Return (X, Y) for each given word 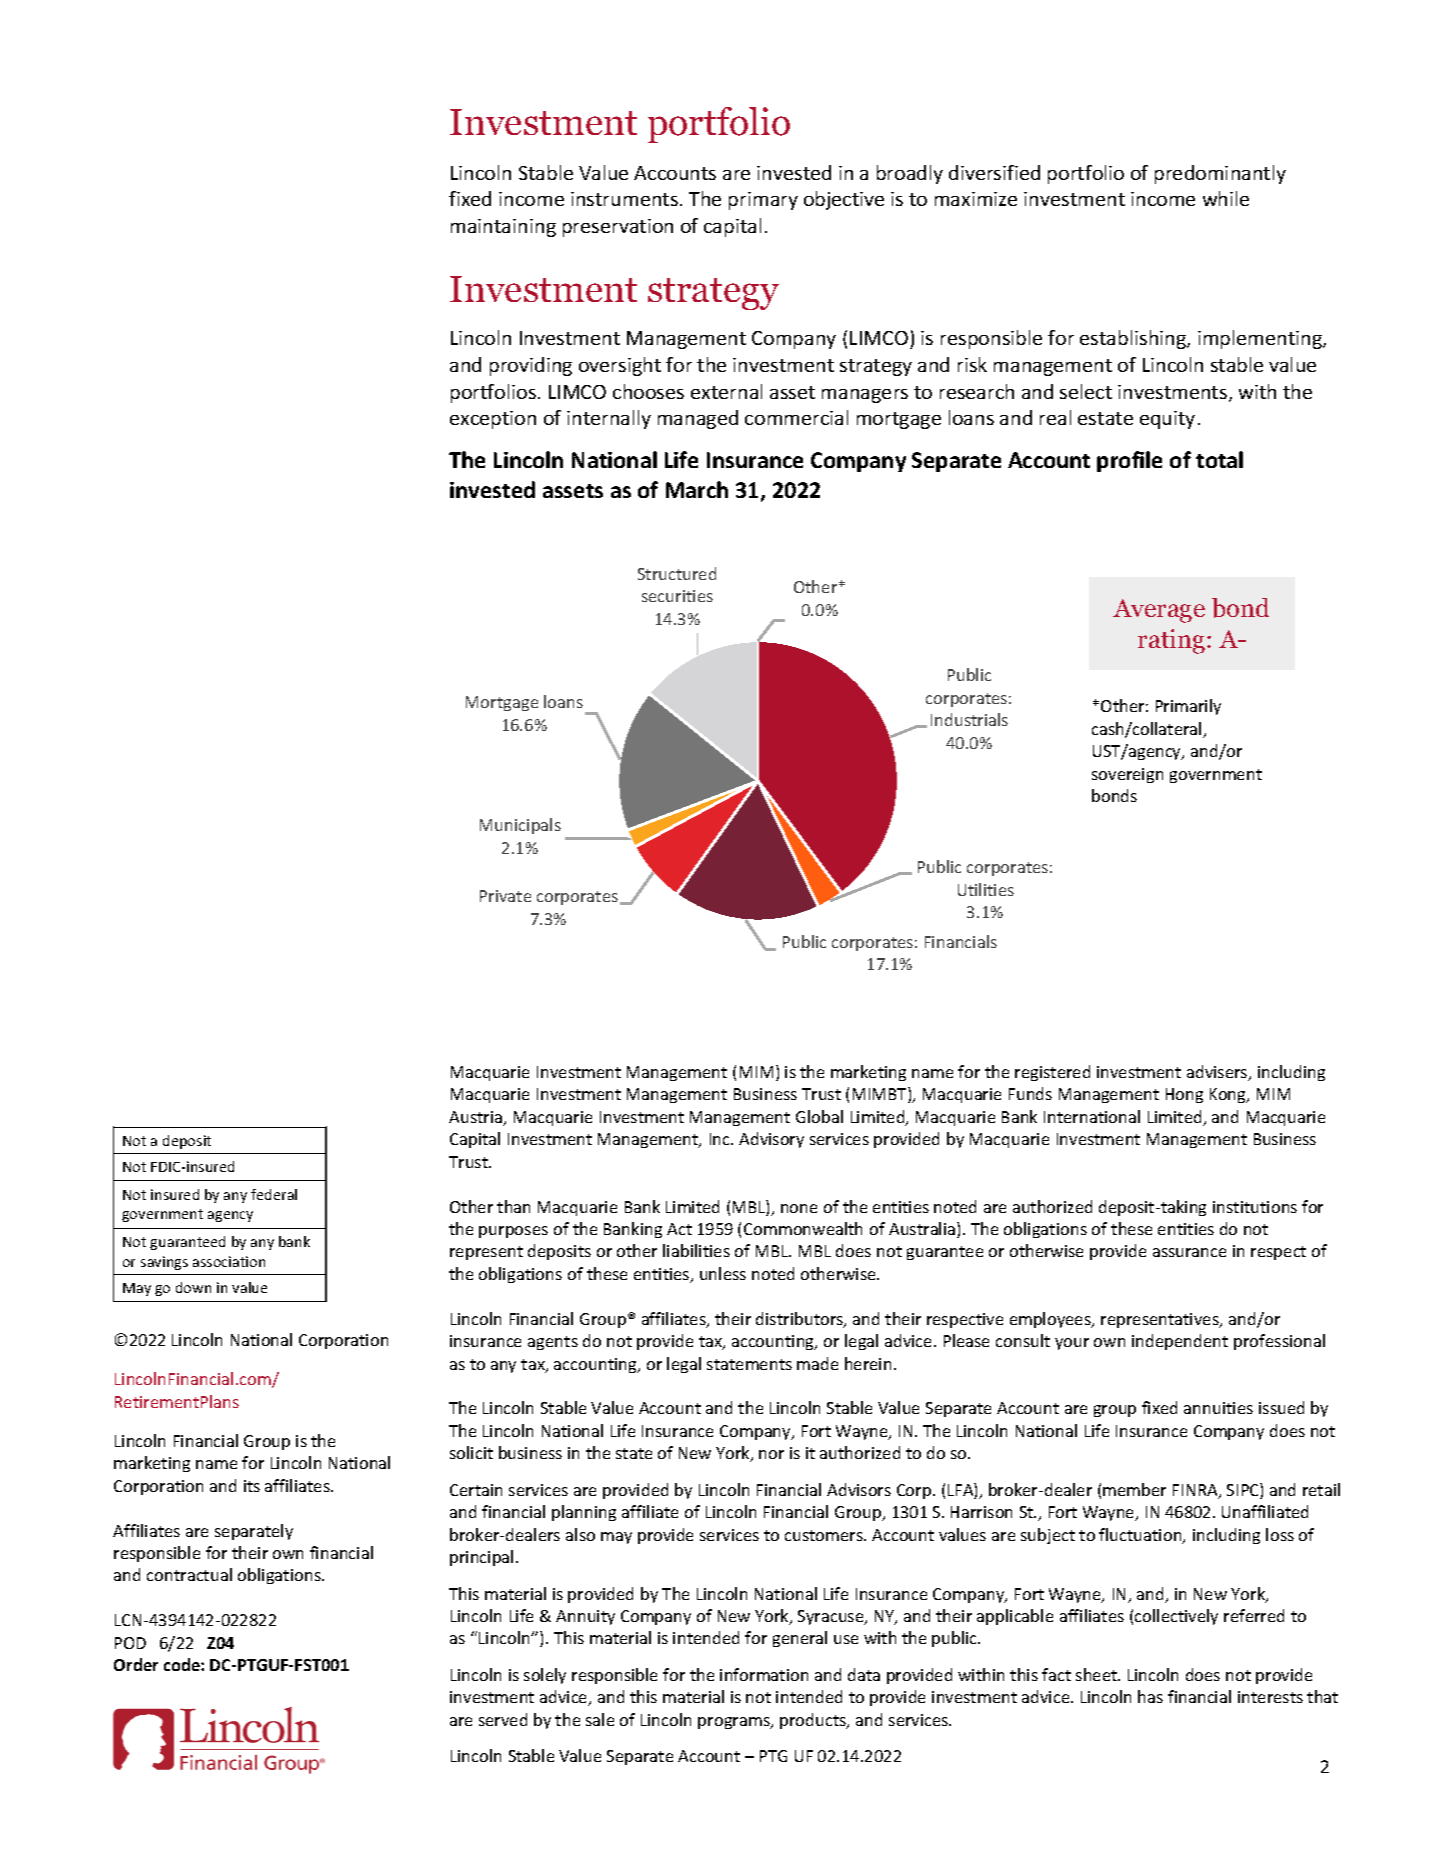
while (1226, 198)
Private (505, 896)
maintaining (503, 228)
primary (763, 201)
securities (677, 596)
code (183, 1664)
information (764, 1674)
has (1150, 1696)
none (799, 1208)
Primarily (1188, 707)
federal (274, 1194)
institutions (1255, 1207)
